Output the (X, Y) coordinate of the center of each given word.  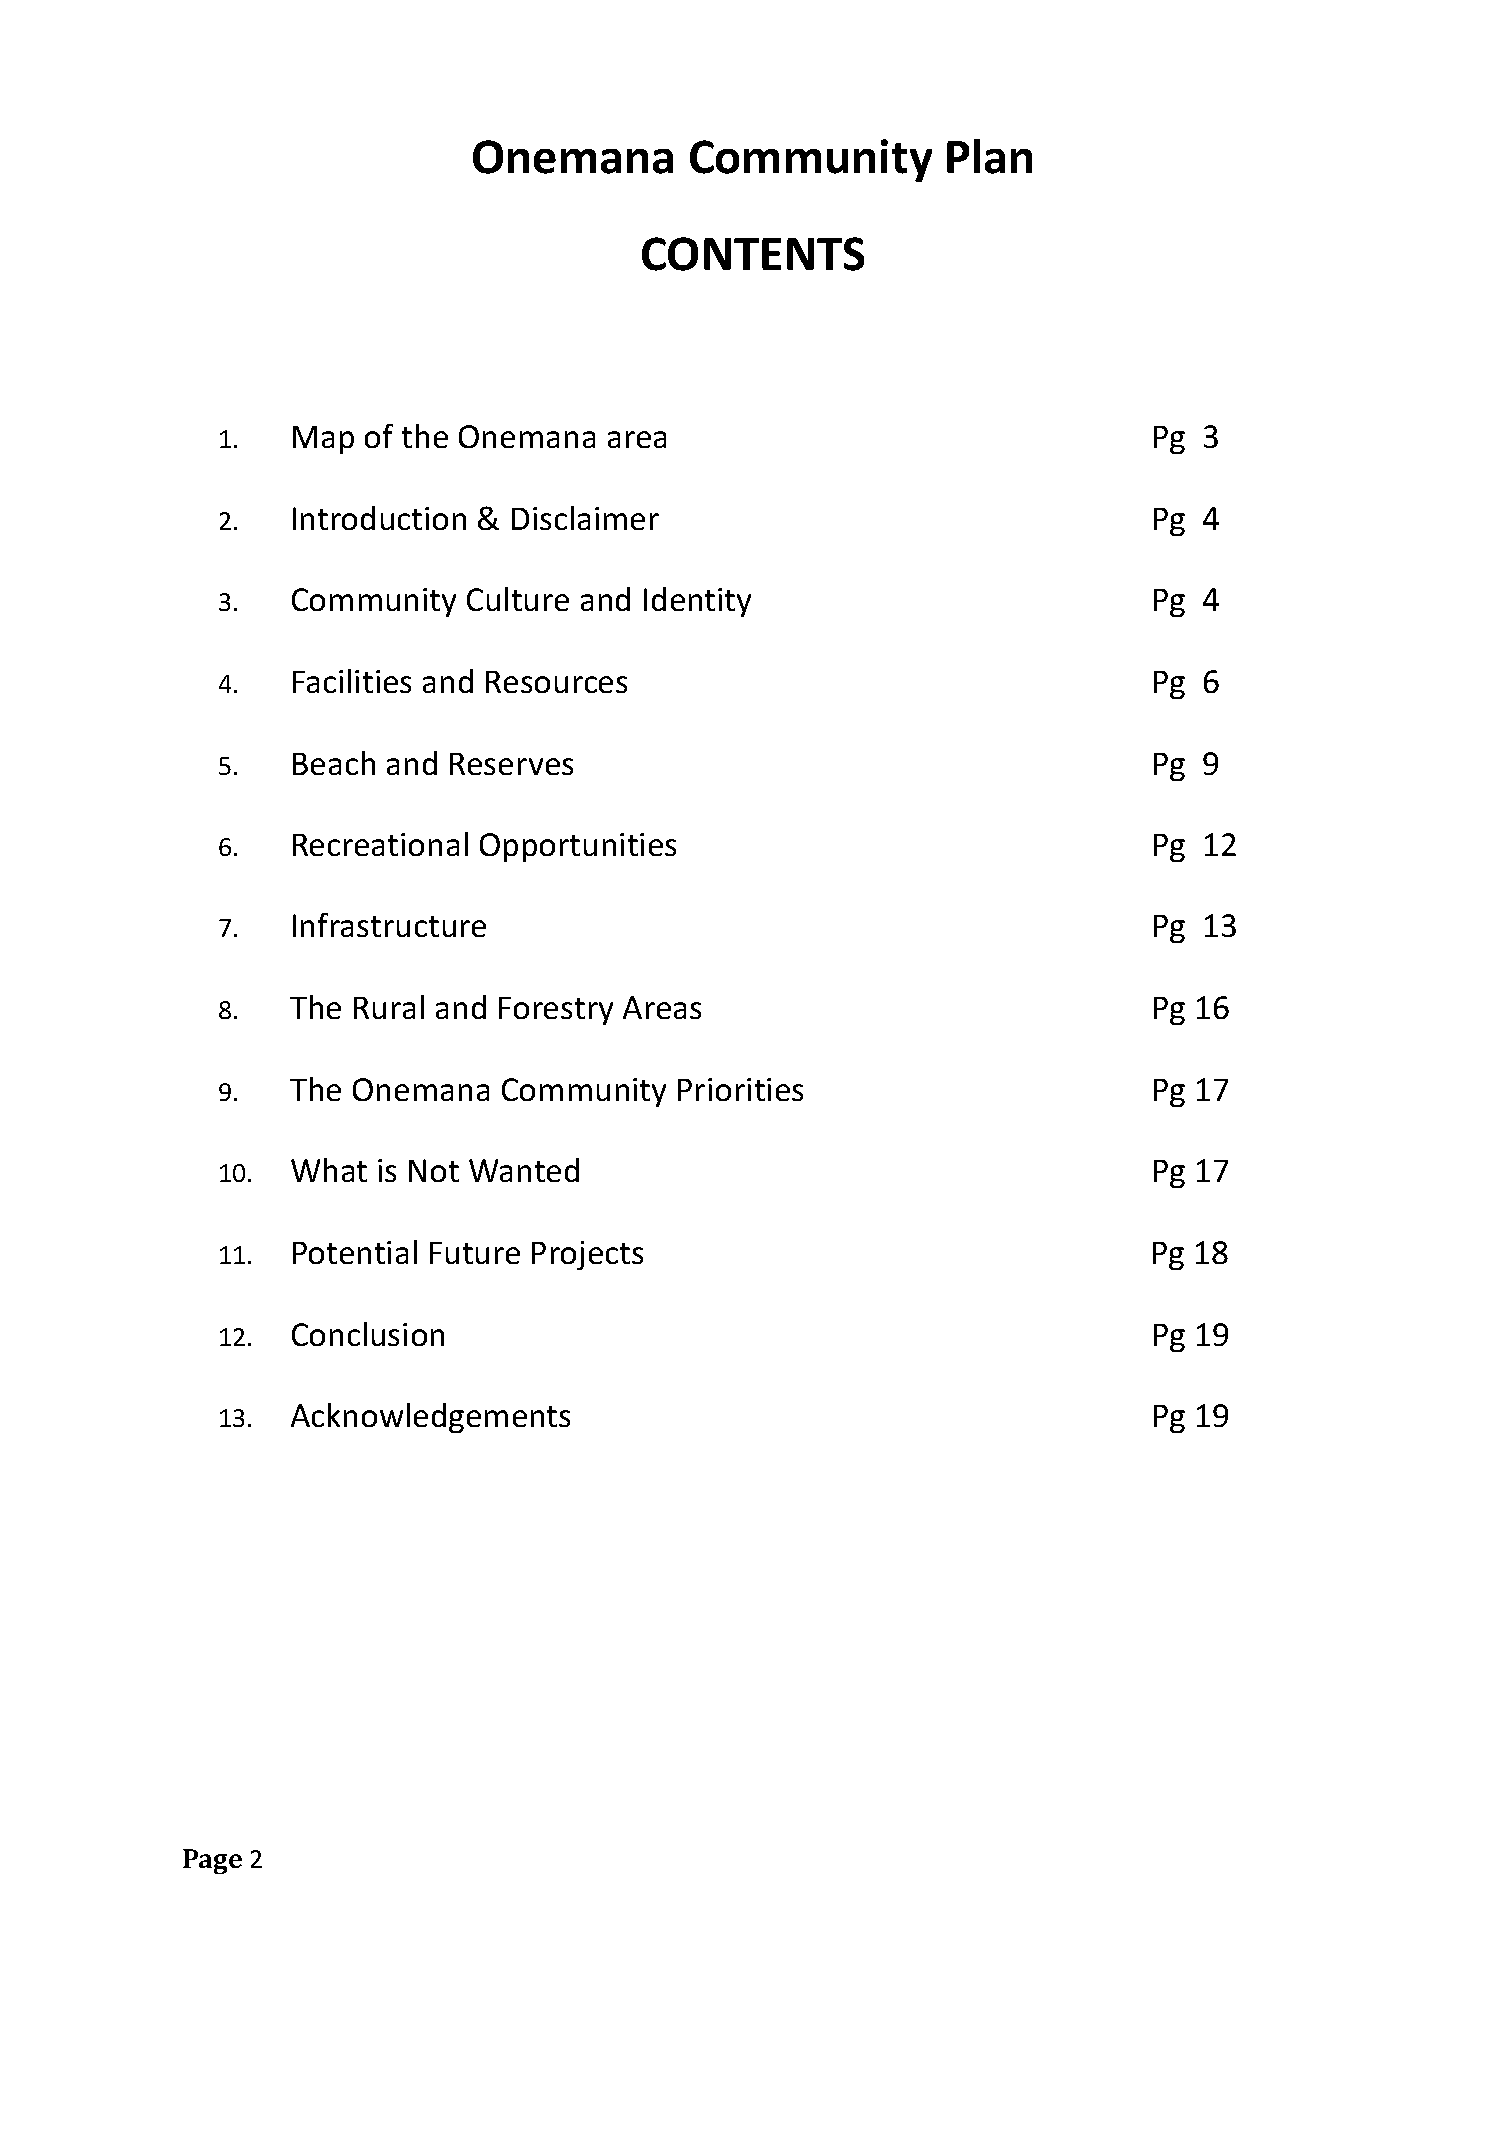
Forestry (556, 1011)
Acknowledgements (430, 1418)
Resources (556, 682)
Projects (587, 1255)
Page (212, 1861)
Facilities (352, 681)
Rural (389, 1007)
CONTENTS (753, 254)
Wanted (524, 1170)
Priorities (740, 1089)
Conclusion (368, 1334)
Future (475, 1253)
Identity (697, 602)
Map (323, 440)
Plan (989, 156)
